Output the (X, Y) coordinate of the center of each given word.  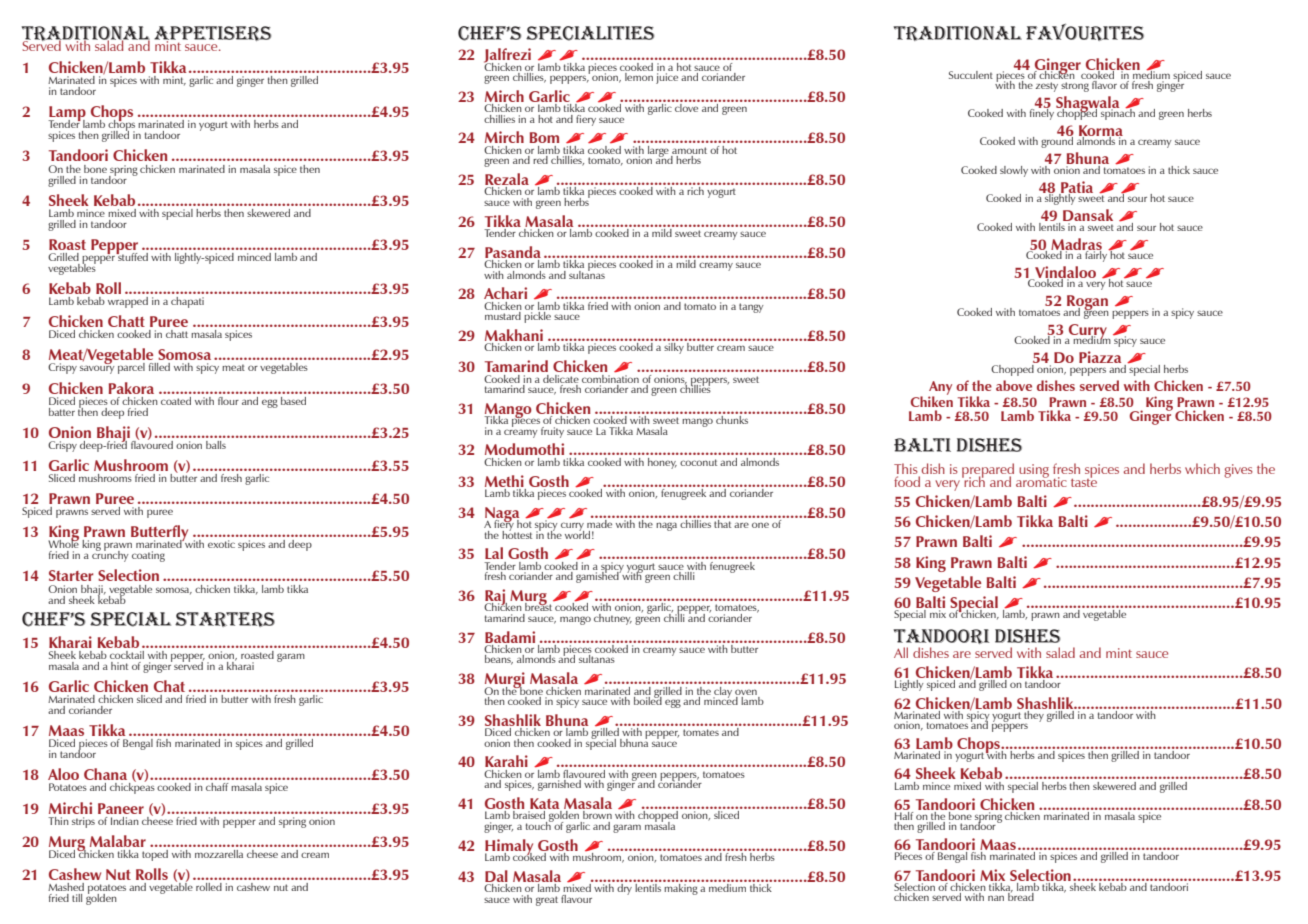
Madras (1076, 245)
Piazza (1100, 357)
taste (1084, 481)
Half (904, 816)
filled (159, 367)
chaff (217, 787)
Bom (544, 137)
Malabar (118, 841)
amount (689, 150)
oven (746, 692)
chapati (187, 302)
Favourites (1085, 32)
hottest (517, 533)
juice (667, 78)
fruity (552, 432)
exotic (221, 544)
